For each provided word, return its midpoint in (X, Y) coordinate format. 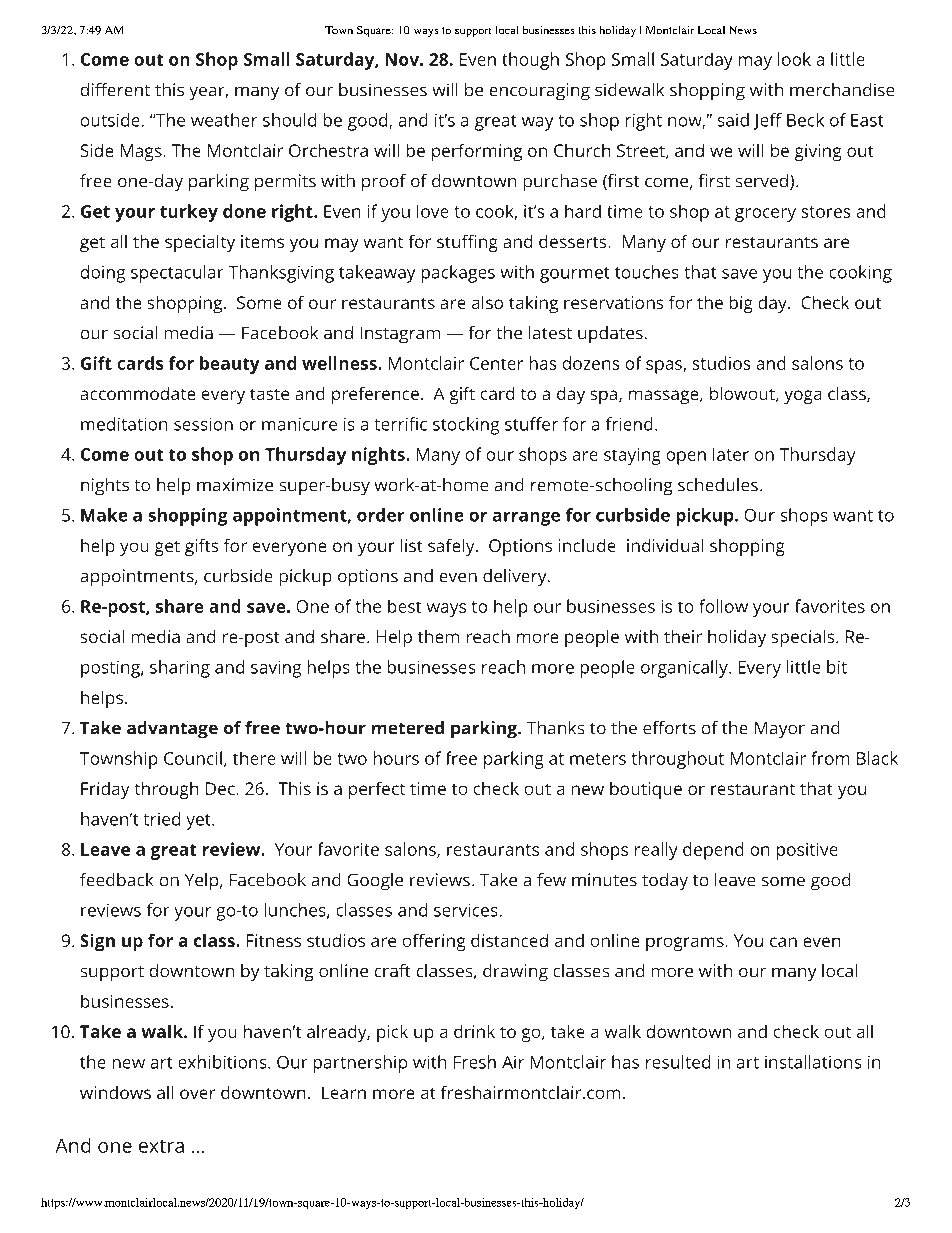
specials (804, 638)
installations (813, 1062)
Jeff (768, 121)
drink (474, 1031)
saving (276, 669)
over (197, 1094)
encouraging (540, 91)
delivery (516, 577)
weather (224, 120)
